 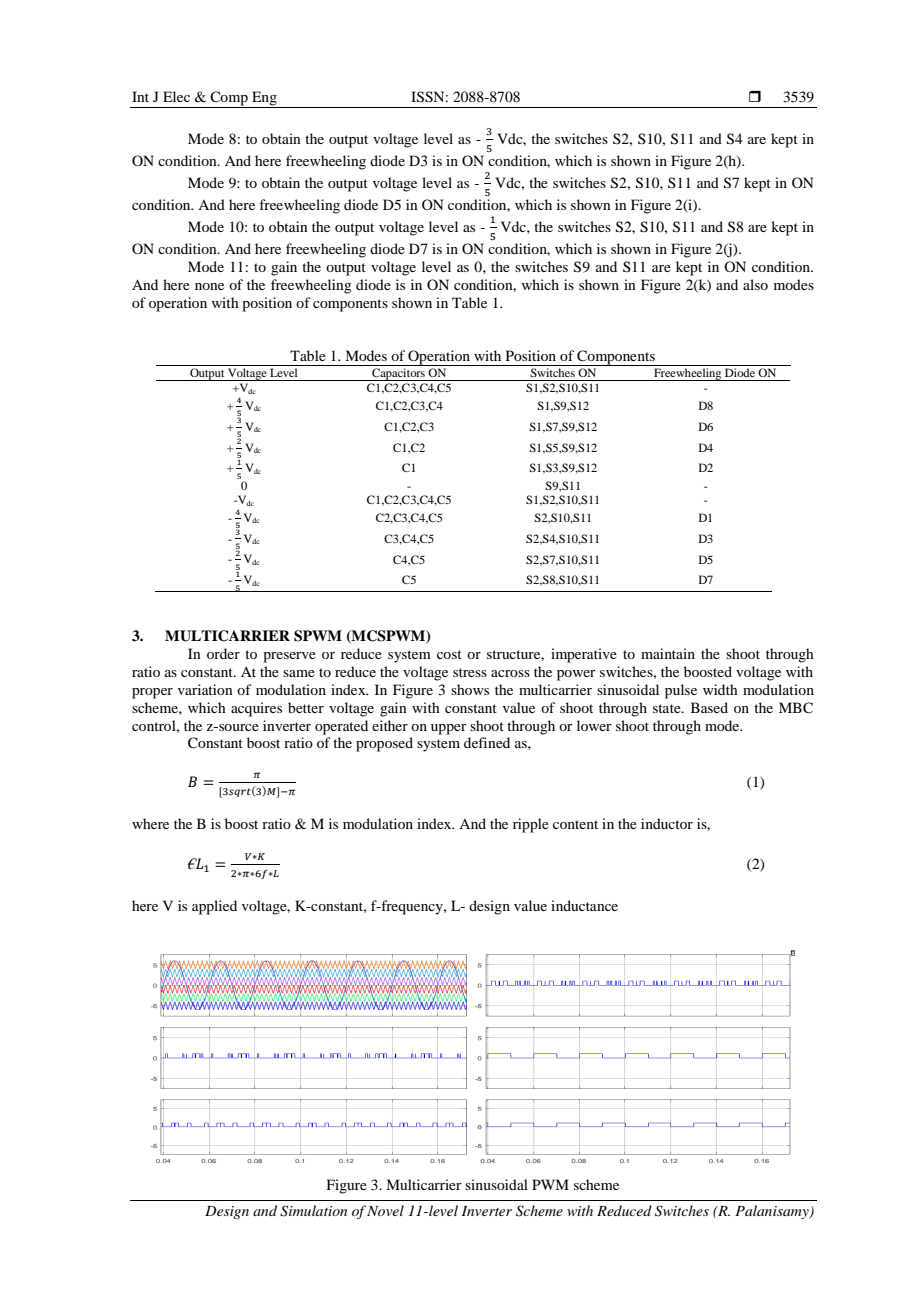 I want to click on stress, so click(x=470, y=672).
